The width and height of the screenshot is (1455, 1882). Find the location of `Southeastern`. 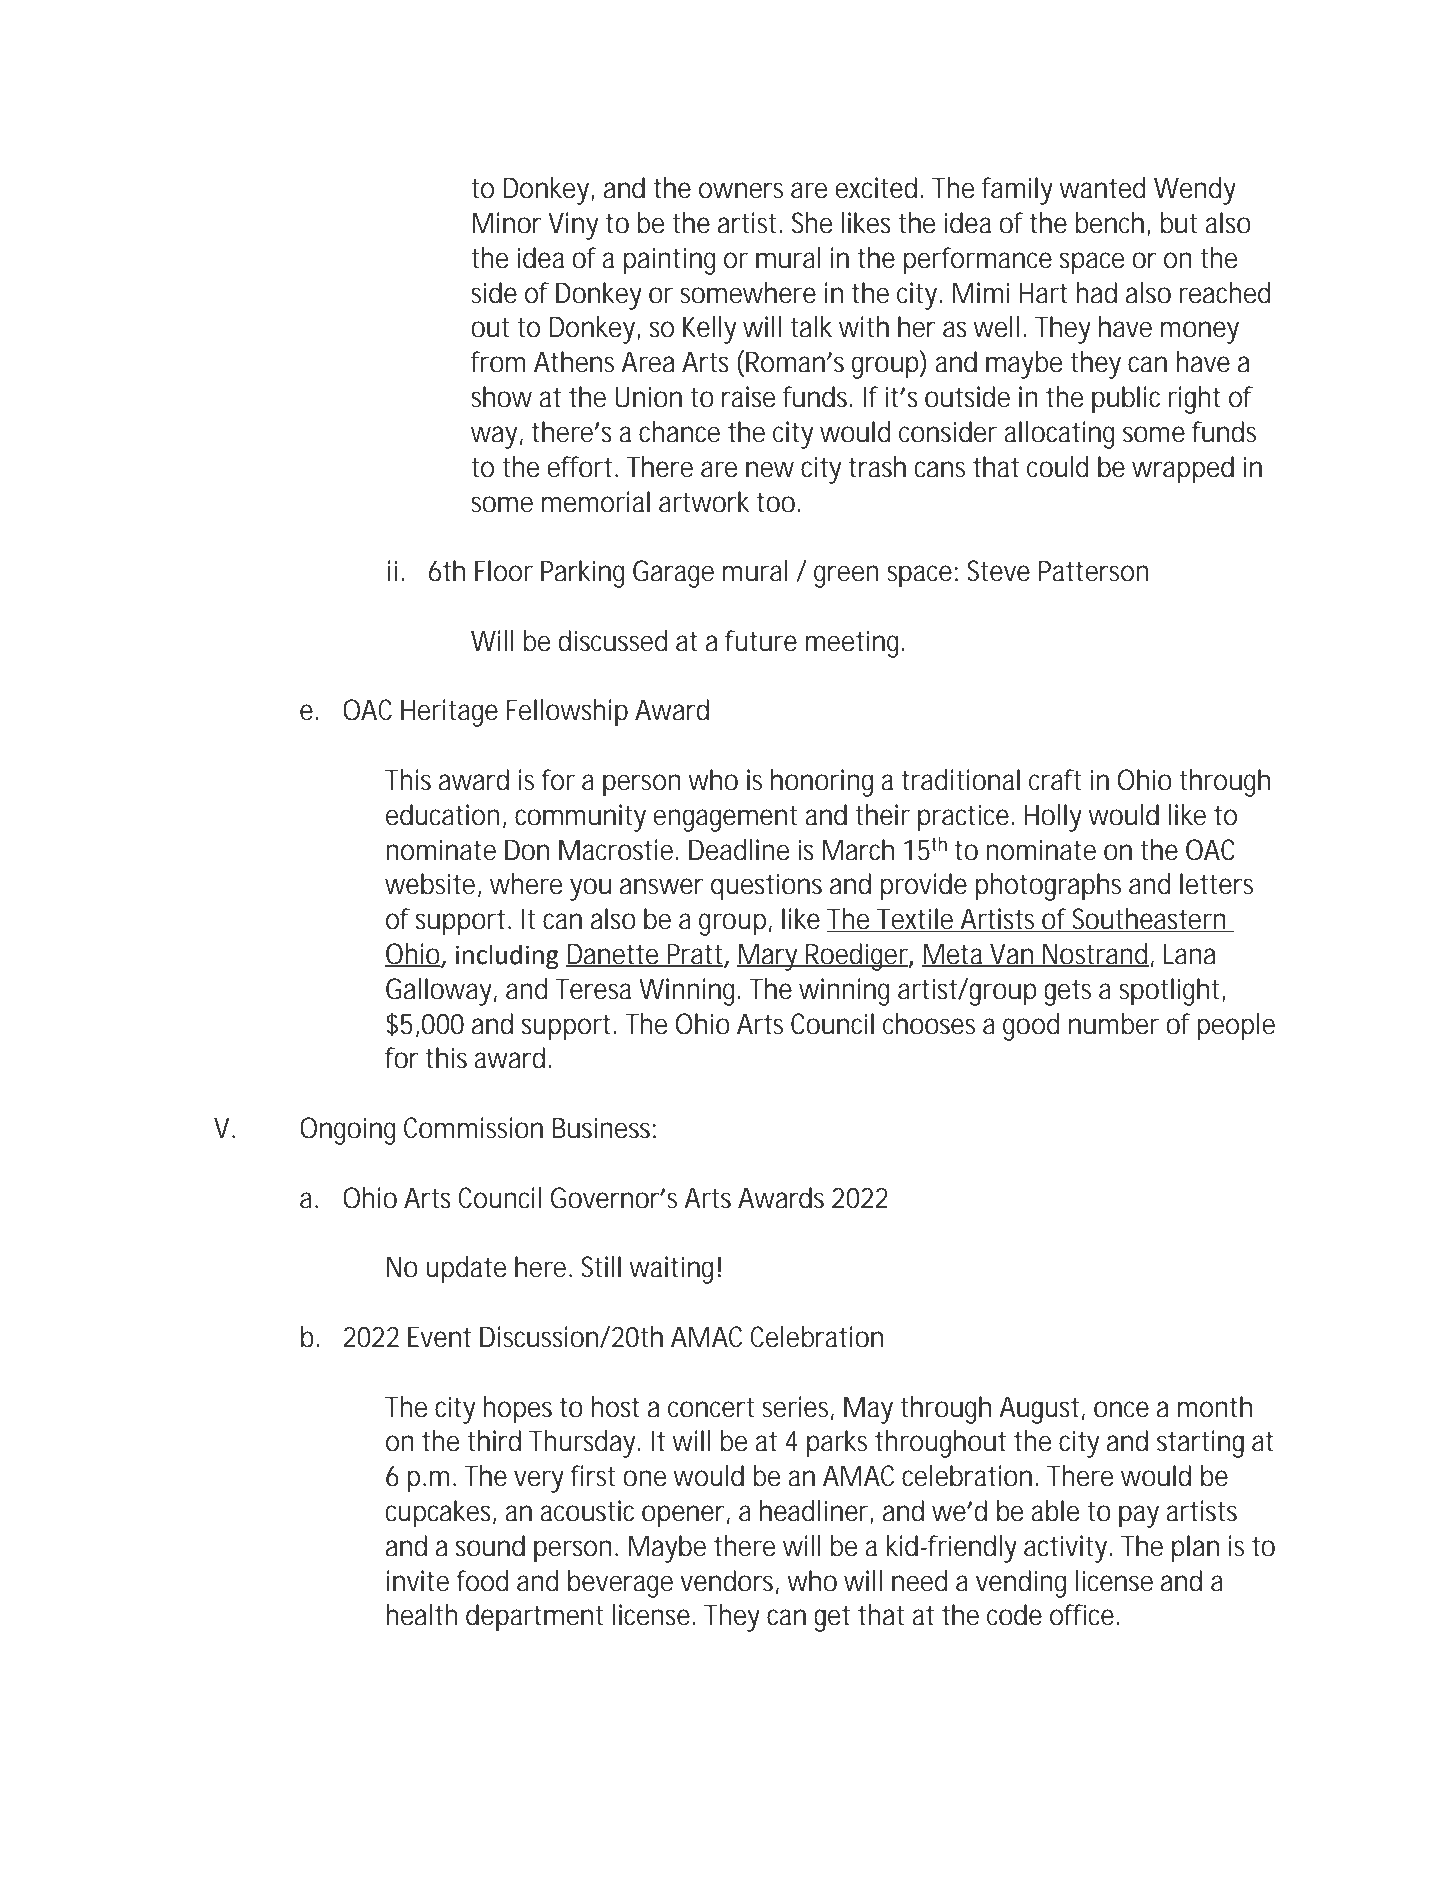

Southeastern is located at coordinates (1149, 920).
